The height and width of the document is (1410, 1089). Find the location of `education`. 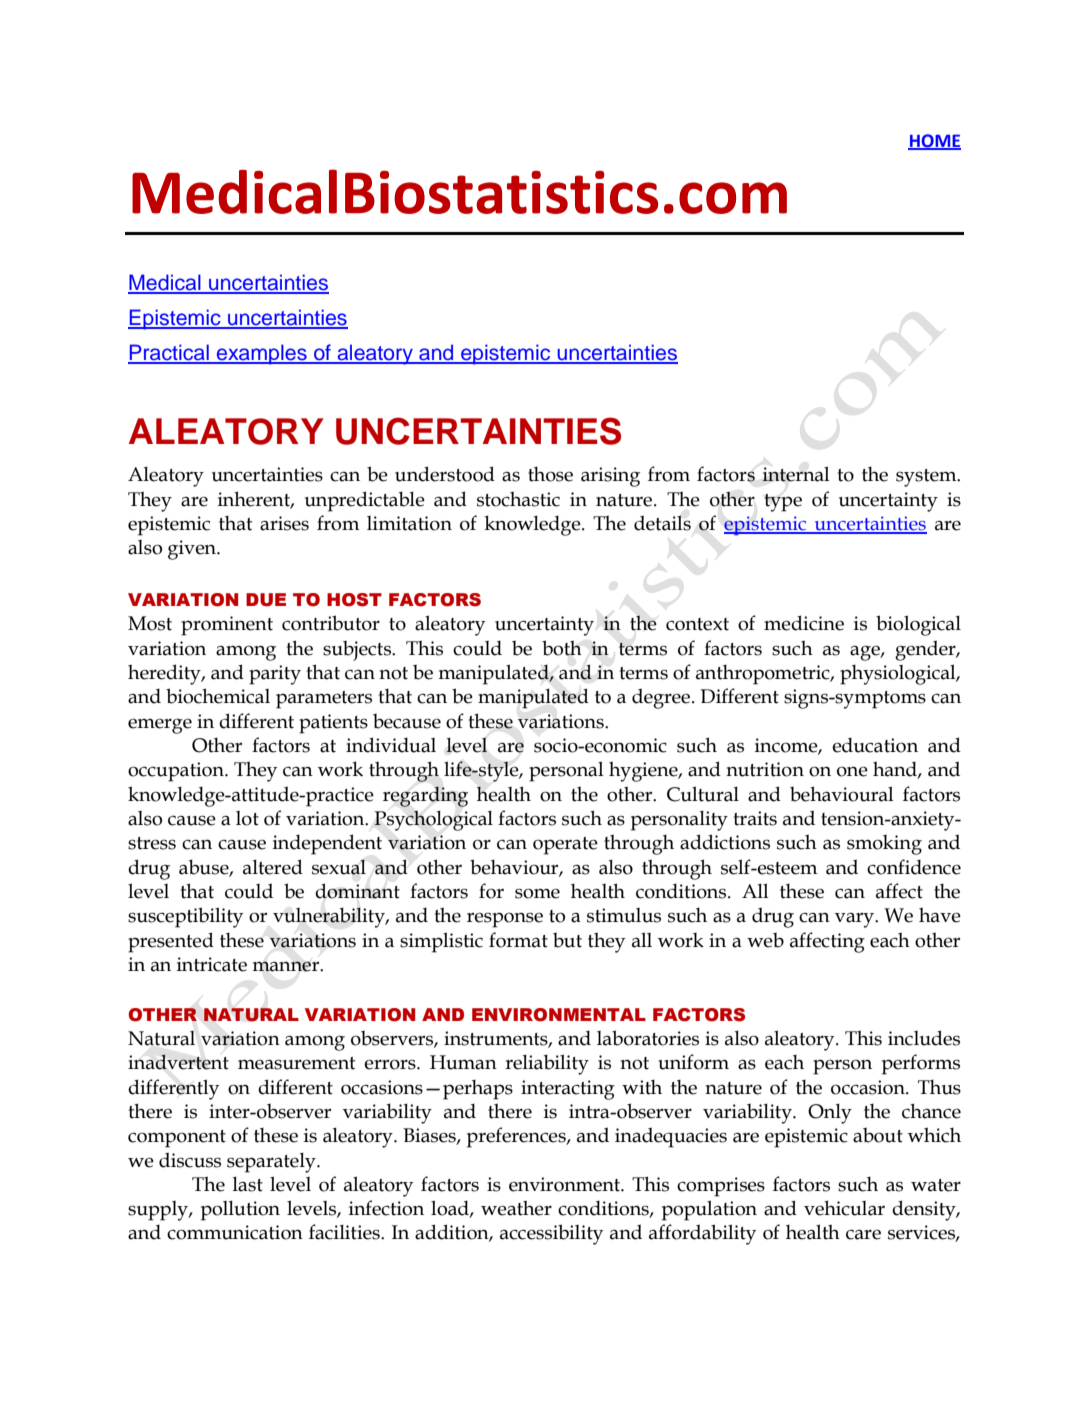

education is located at coordinates (875, 745).
